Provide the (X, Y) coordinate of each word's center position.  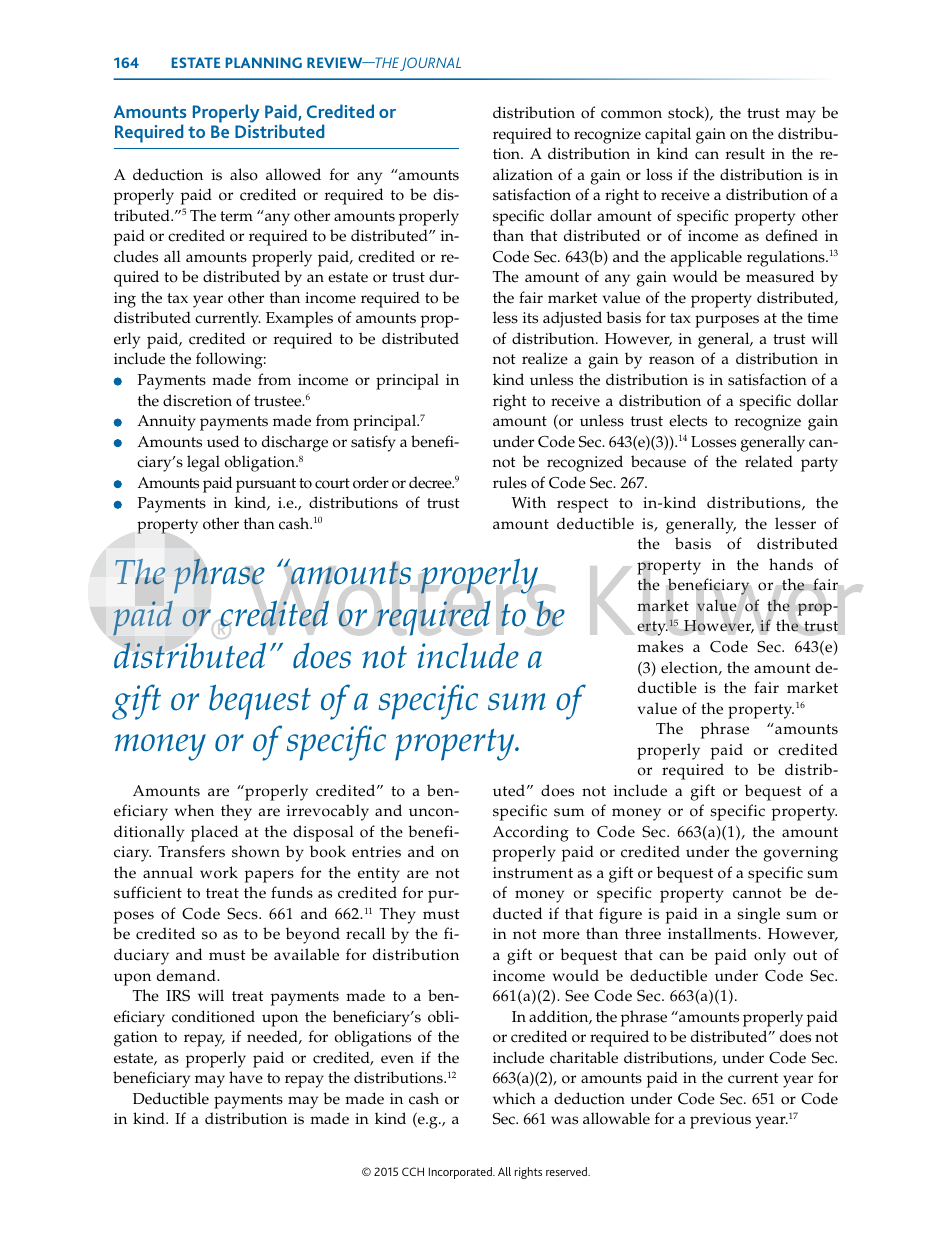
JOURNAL (430, 64)
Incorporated (461, 1173)
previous (720, 1121)
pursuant (266, 485)
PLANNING (264, 62)
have (246, 1077)
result (745, 153)
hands (791, 564)
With (528, 502)
